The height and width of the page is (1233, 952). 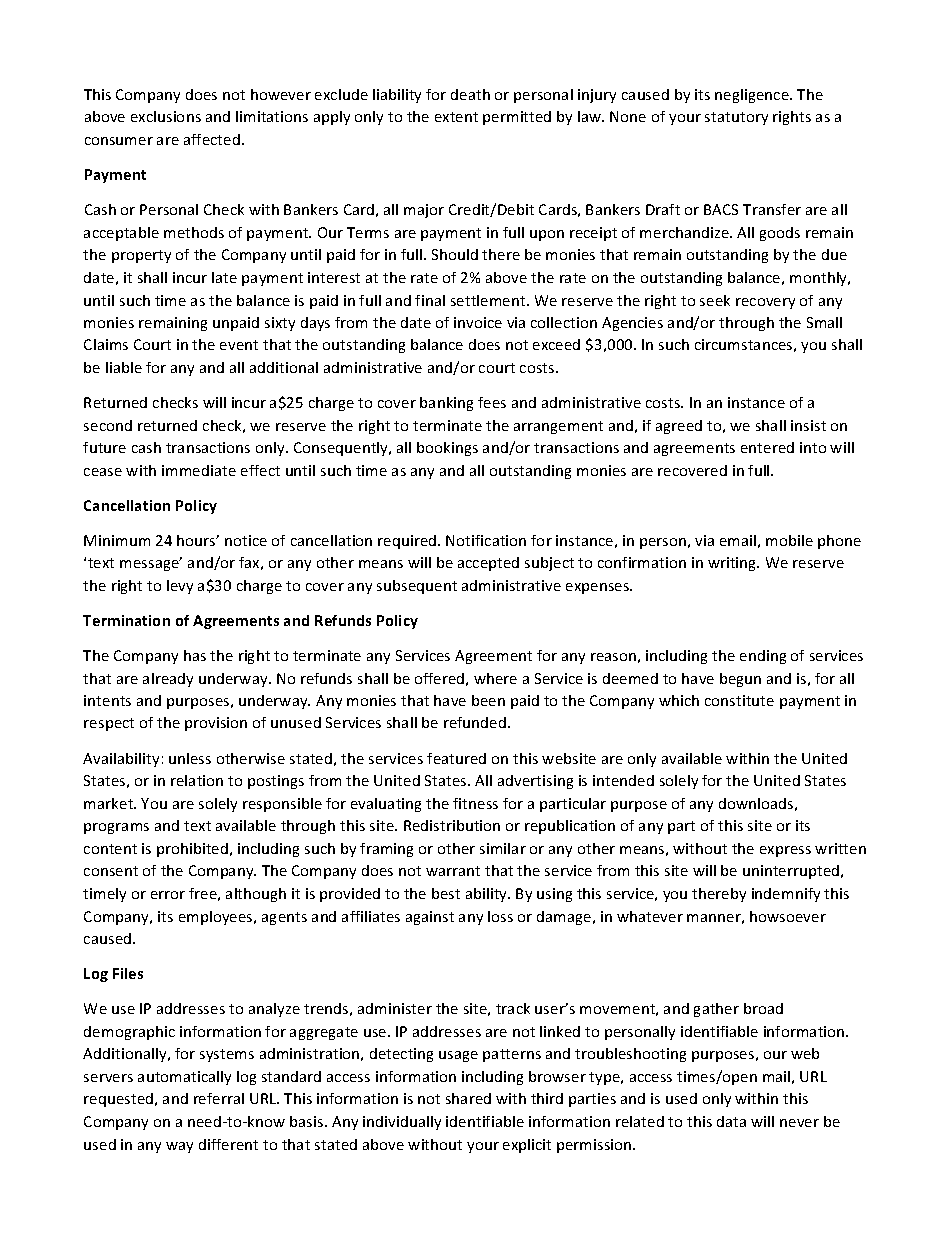 I want to click on statutory, so click(x=736, y=118).
